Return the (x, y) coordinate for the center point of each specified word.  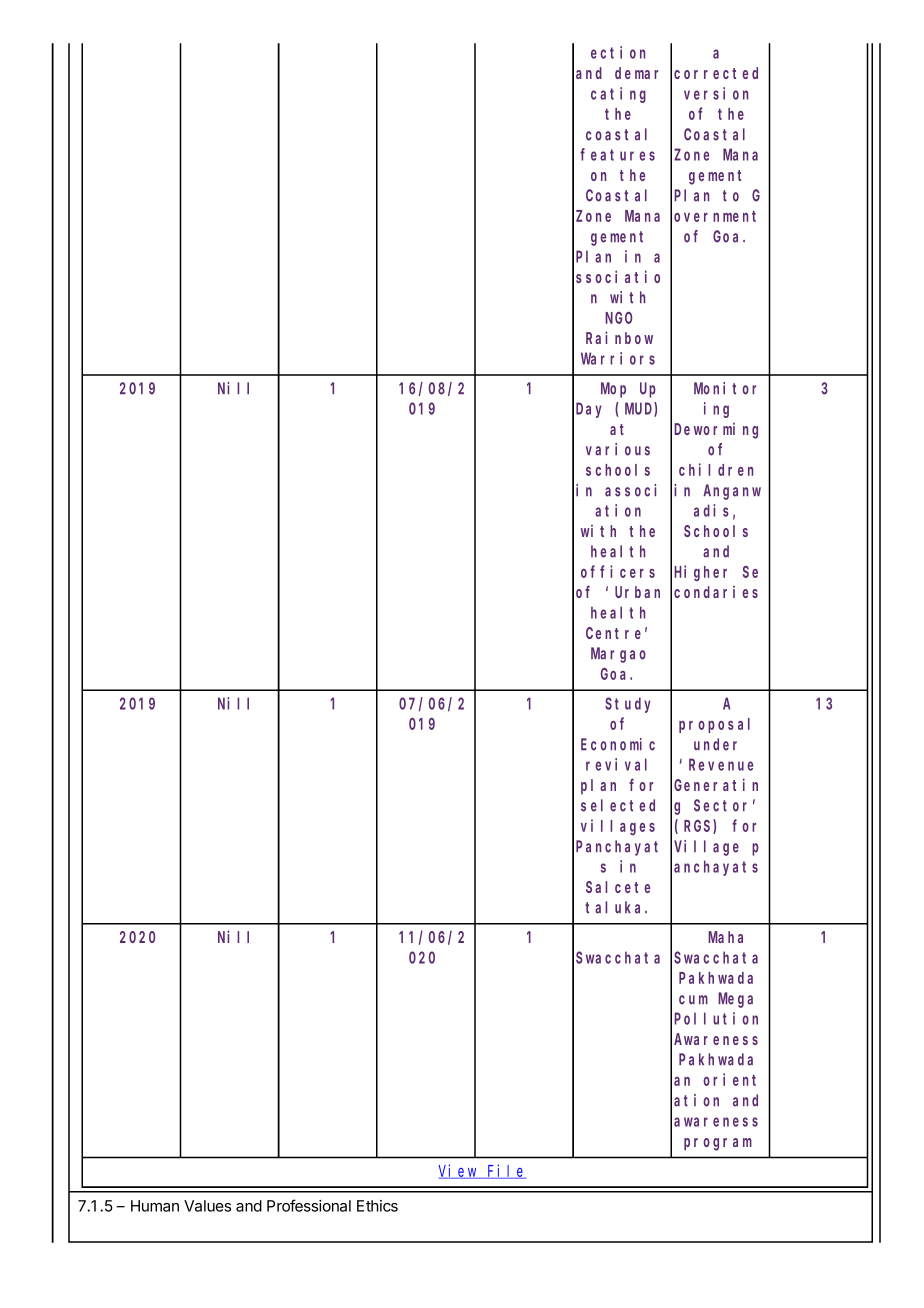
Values (207, 1206)
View (459, 1171)
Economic (618, 744)
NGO (618, 318)
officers (618, 571)
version (716, 93)
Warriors (618, 358)
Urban (637, 592)
